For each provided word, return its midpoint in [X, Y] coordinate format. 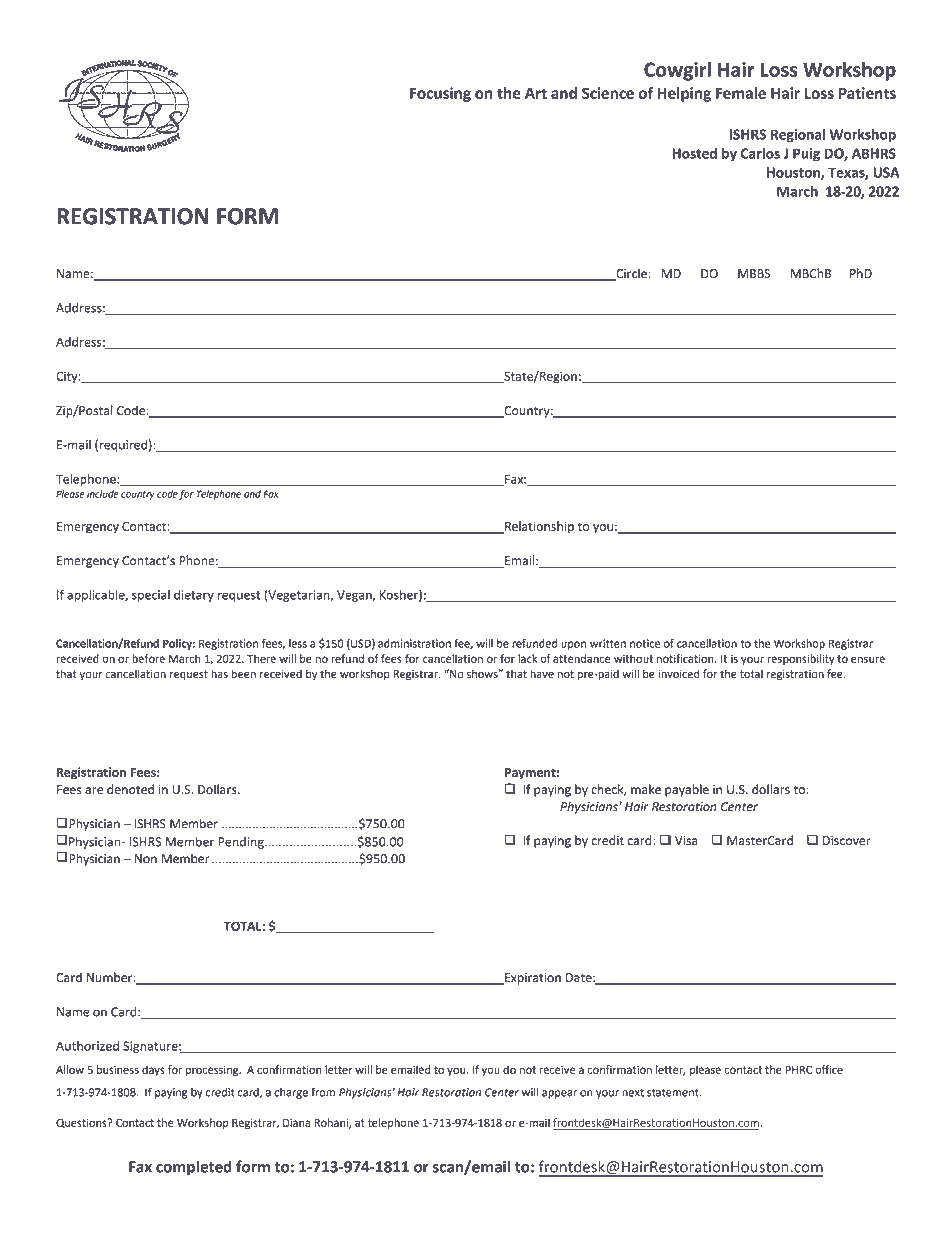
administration [414, 643]
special [151, 596]
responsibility [801, 659]
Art [536, 93]
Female [741, 93]
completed [194, 1168]
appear [559, 1094]
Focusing [440, 94]
